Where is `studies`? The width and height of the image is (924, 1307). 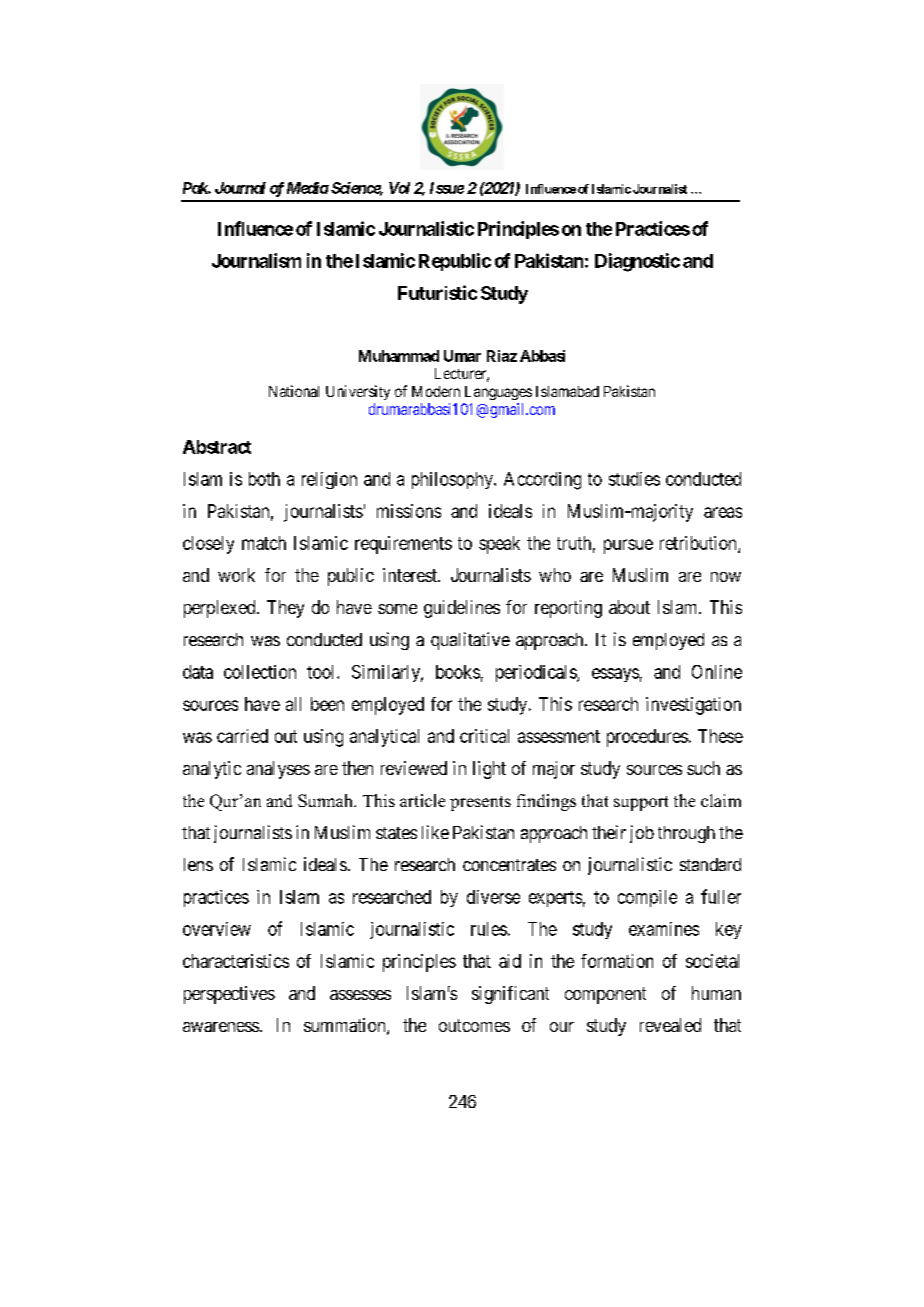
studies is located at coordinates (634, 479).
